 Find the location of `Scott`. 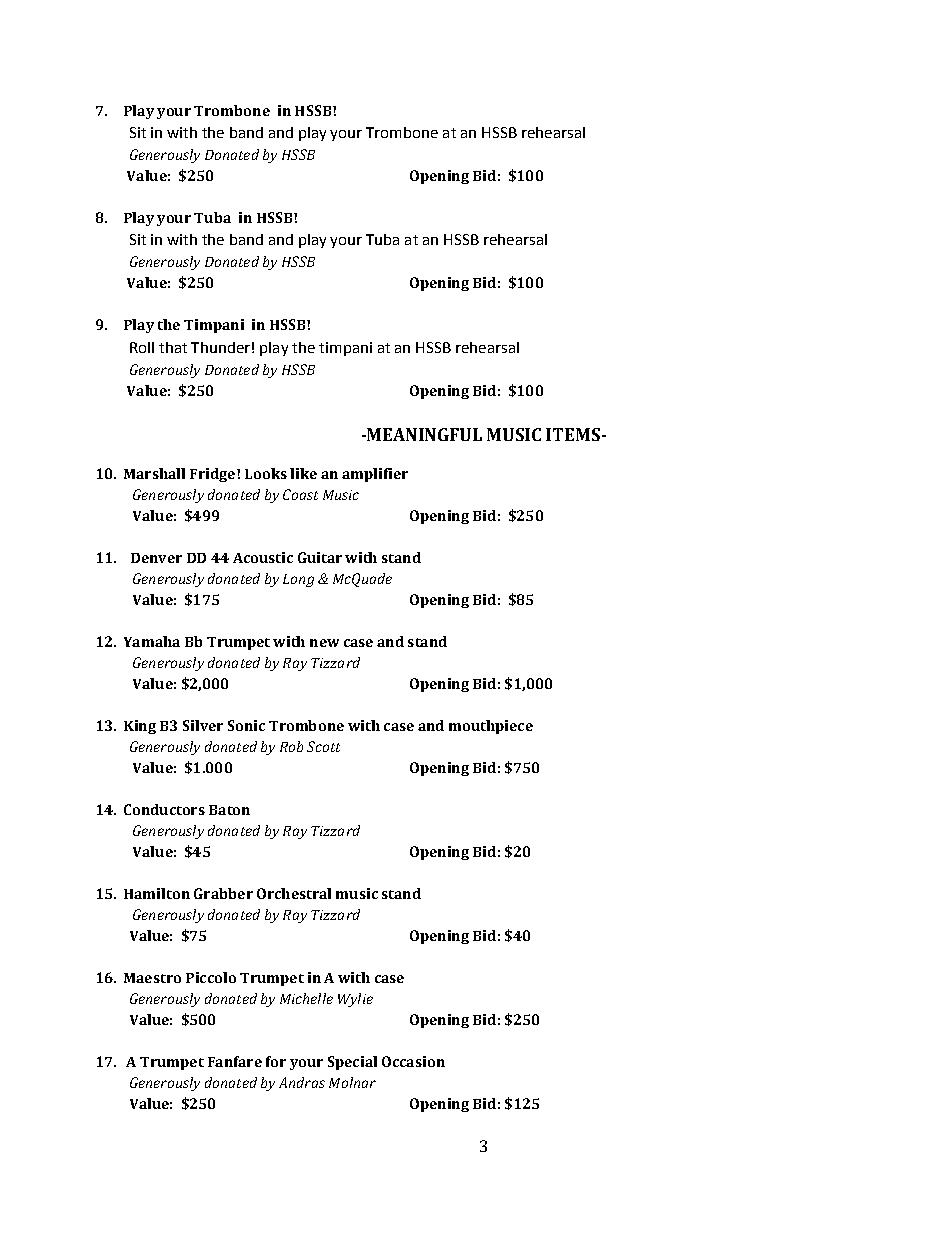

Scott is located at coordinates (323, 746).
